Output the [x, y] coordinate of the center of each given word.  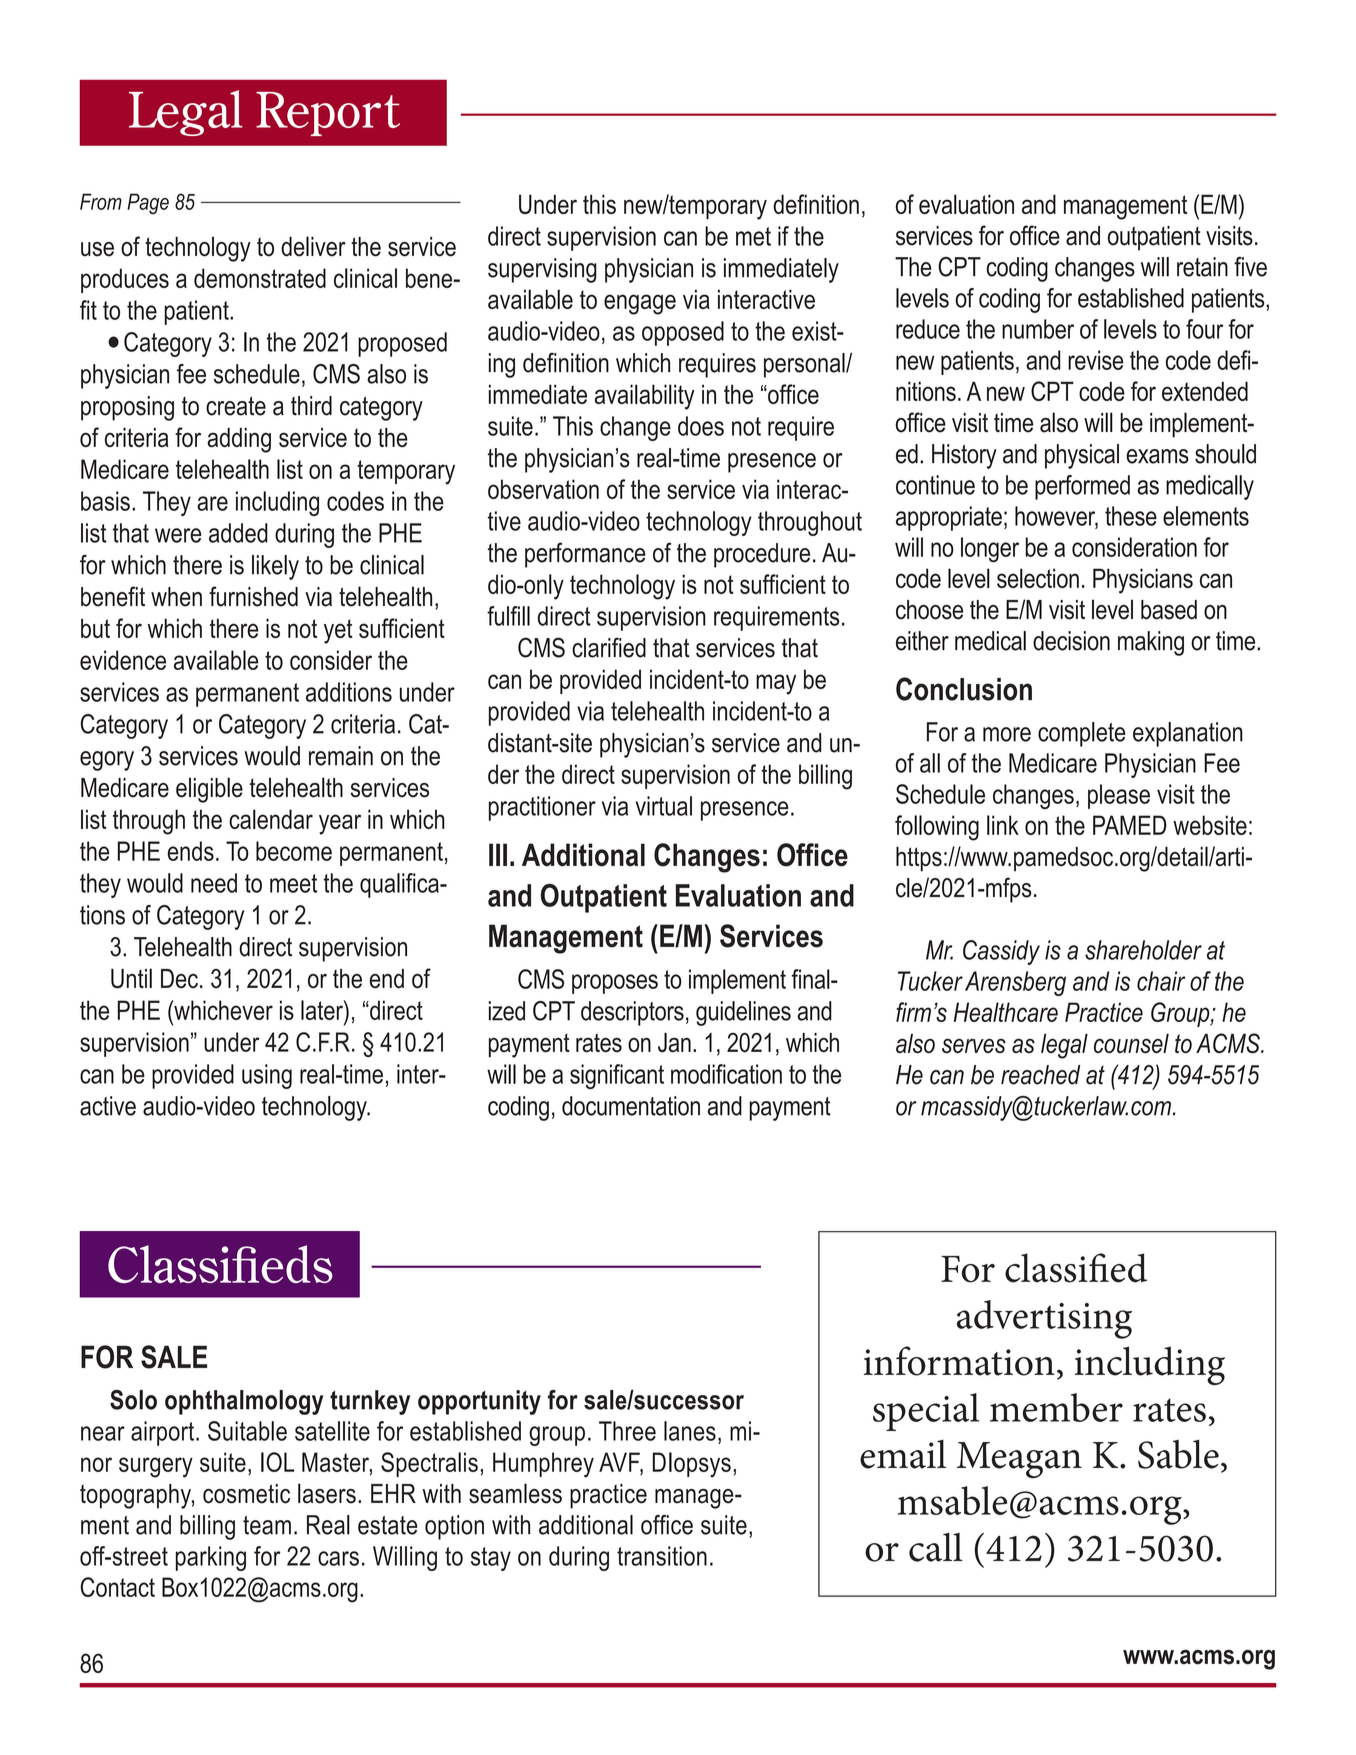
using [267, 1076]
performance [585, 555]
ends [190, 851]
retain [1202, 267]
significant [617, 1076]
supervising [542, 270]
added [238, 533]
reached [1040, 1075]
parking [211, 1558]
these [1131, 516]
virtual [664, 806]
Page [148, 203]
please [1119, 796]
